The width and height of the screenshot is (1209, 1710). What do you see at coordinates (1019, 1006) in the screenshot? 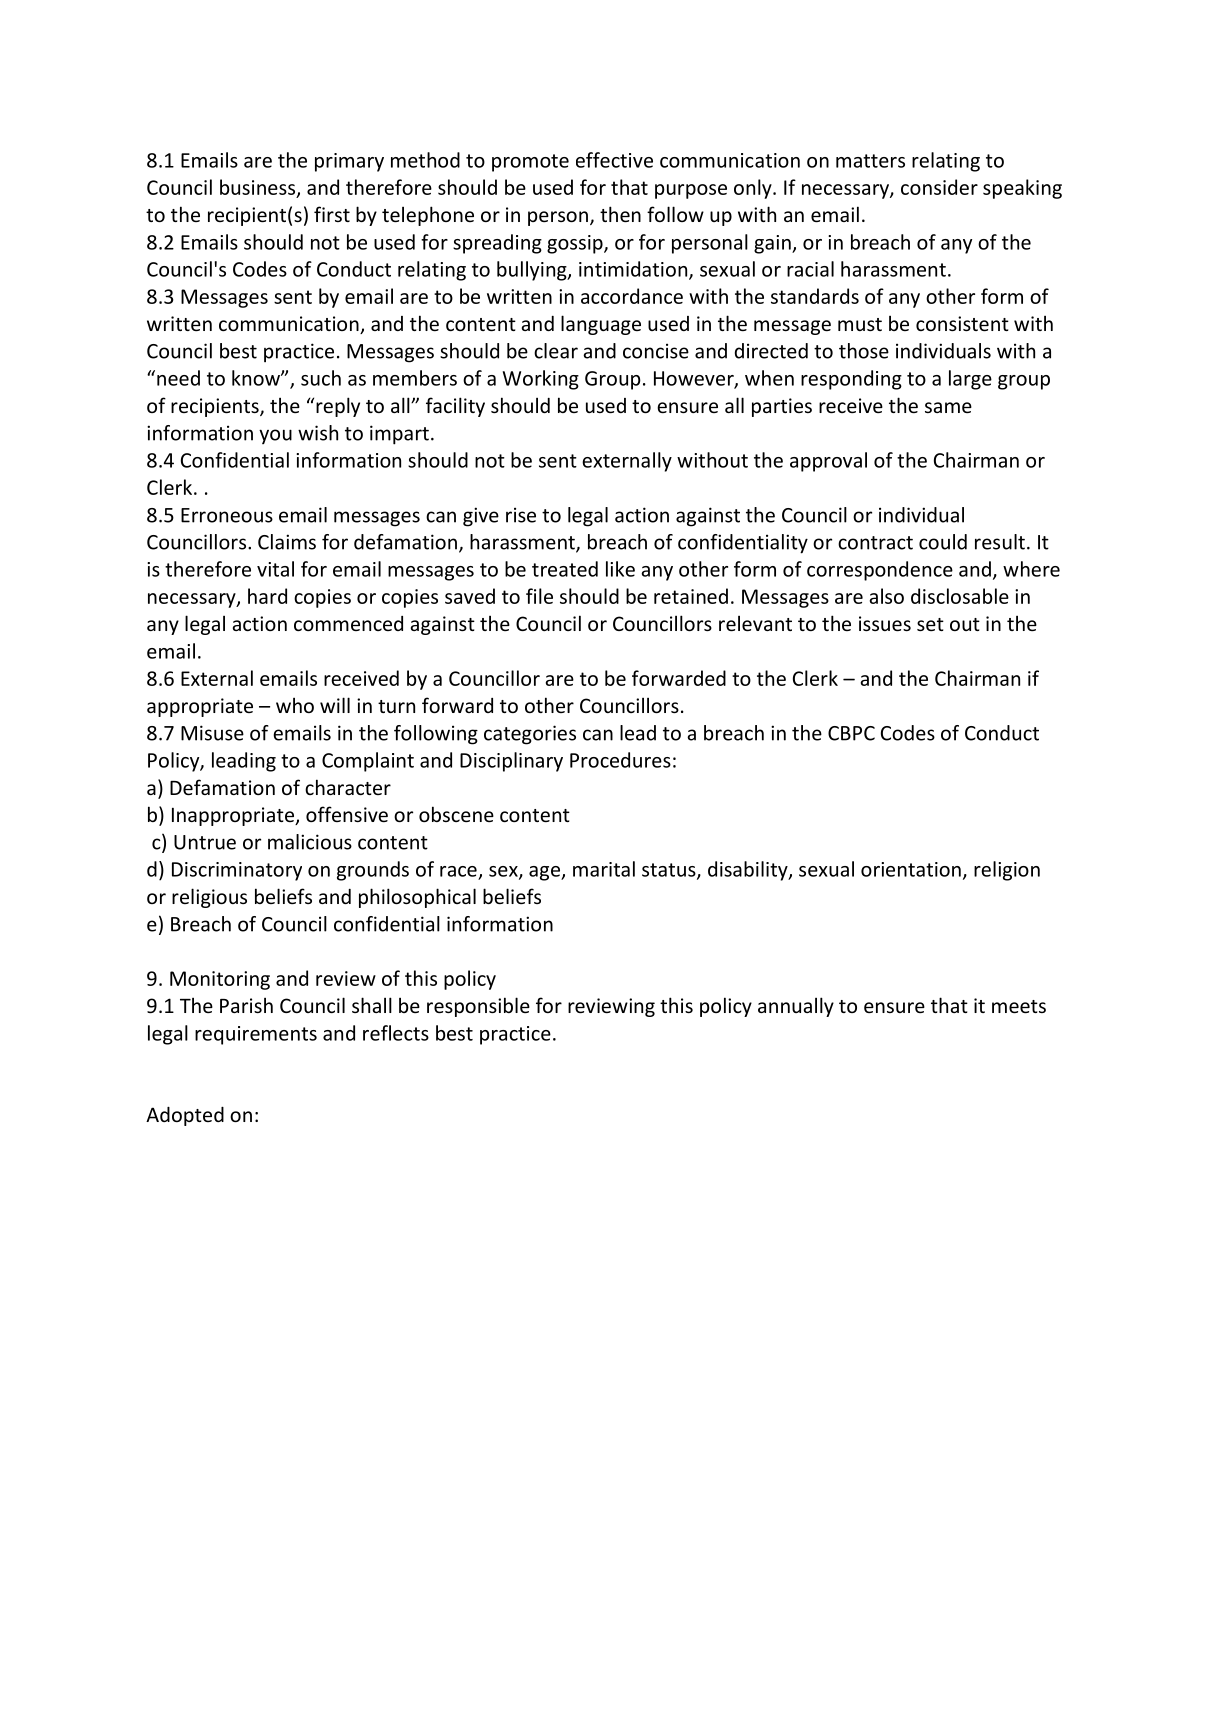
I see `meets` at bounding box center [1019, 1006].
